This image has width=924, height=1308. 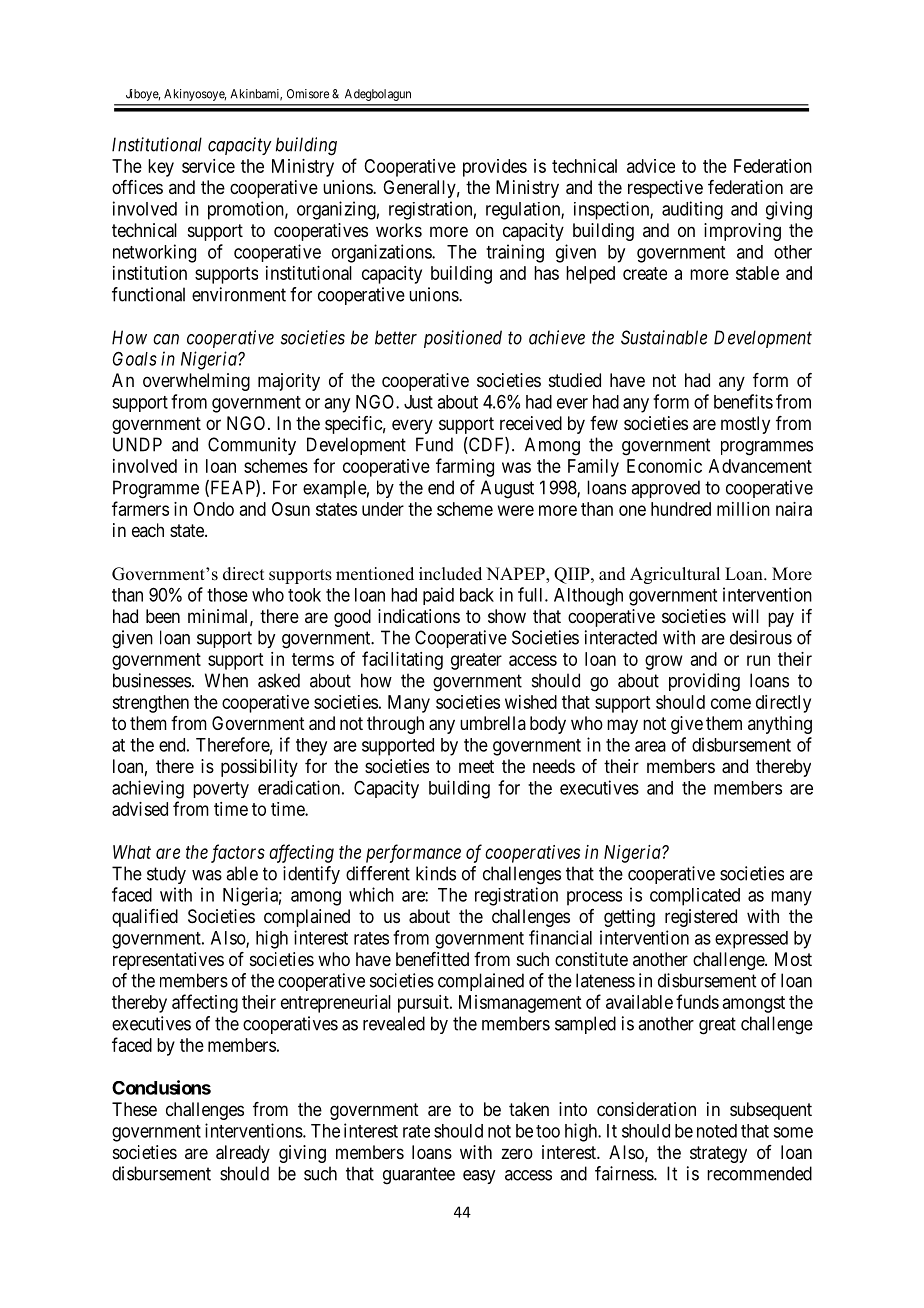 What do you see at coordinates (717, 1131) in the image?
I see `noted` at bounding box center [717, 1131].
